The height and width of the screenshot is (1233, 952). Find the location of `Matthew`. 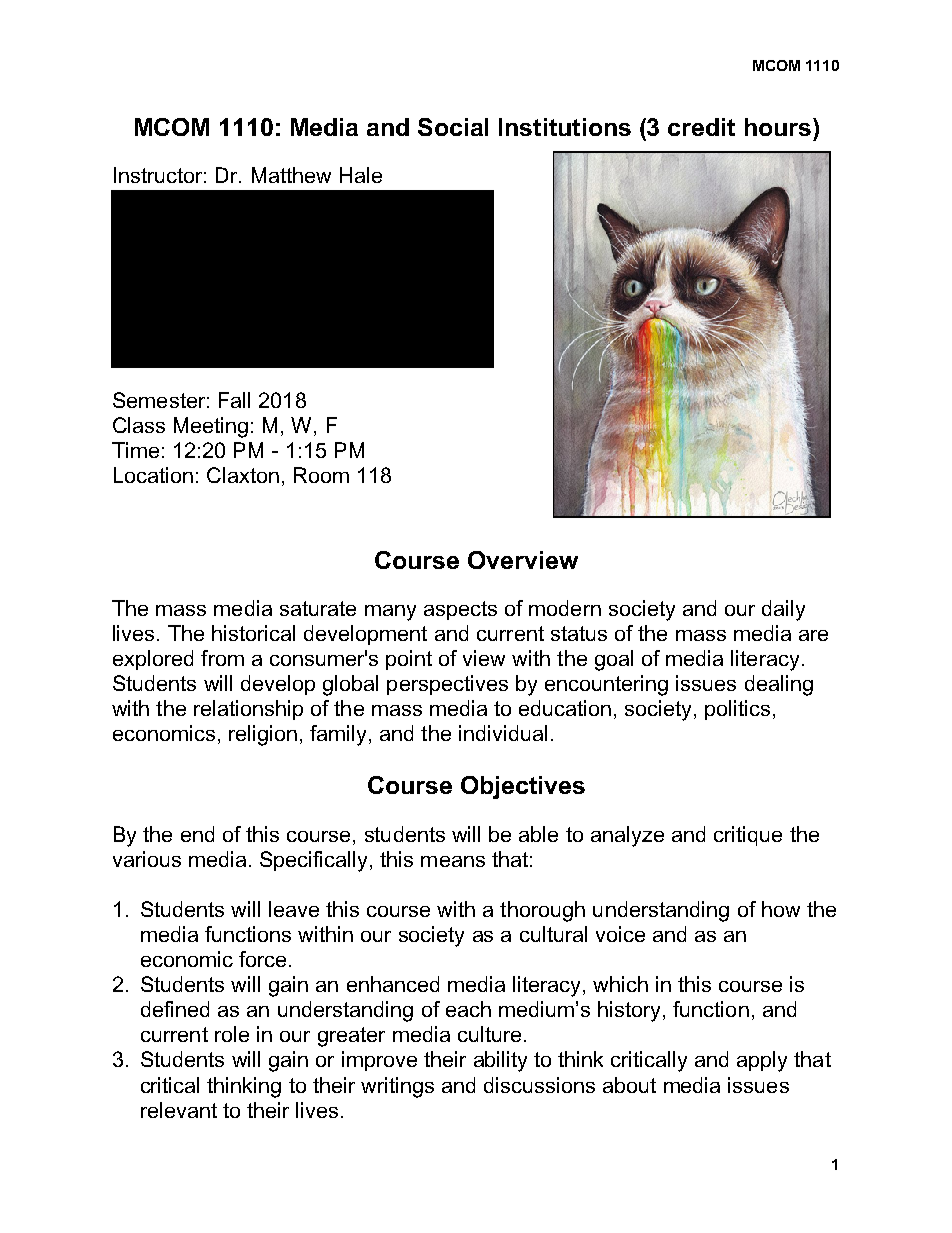

Matthew is located at coordinates (291, 175).
